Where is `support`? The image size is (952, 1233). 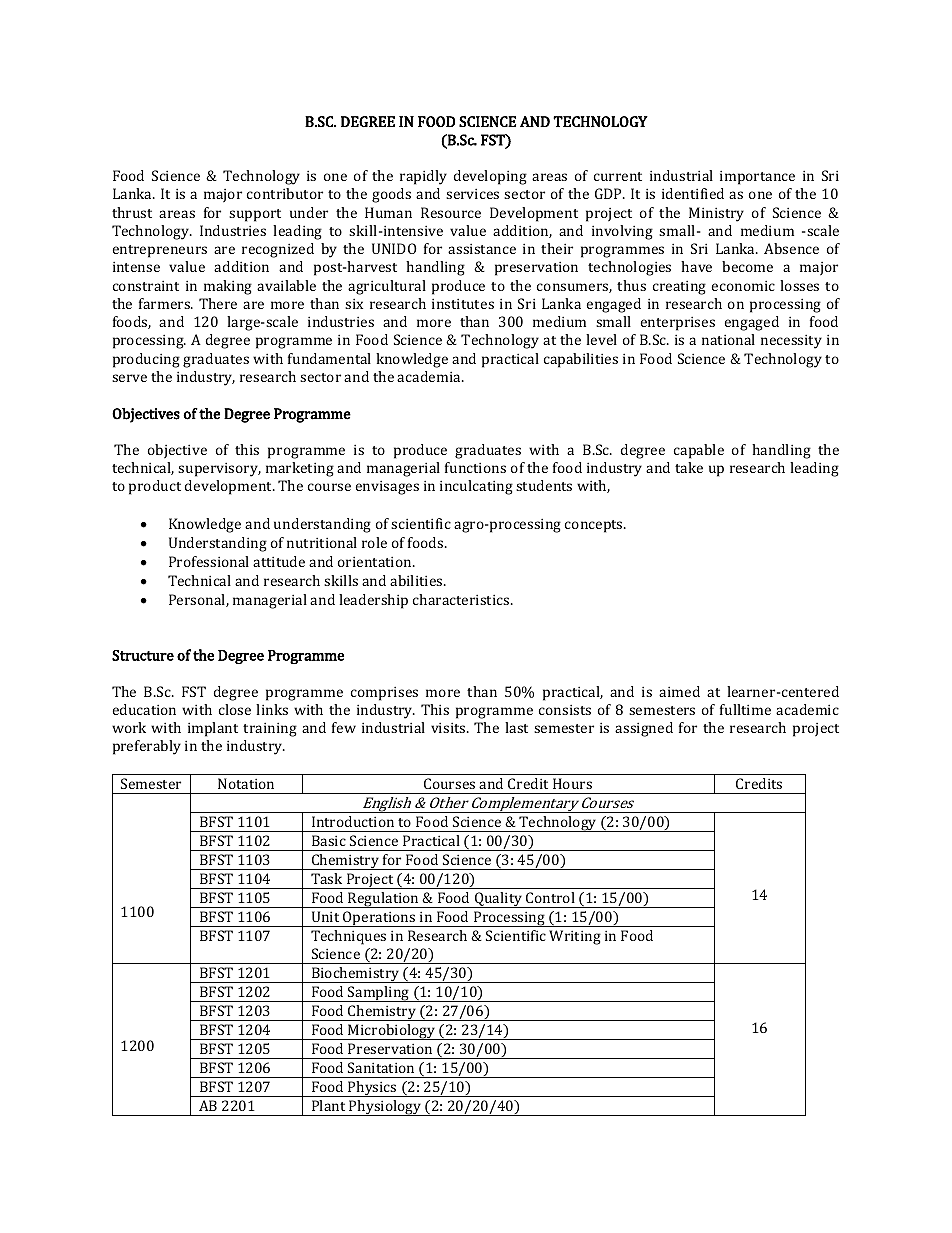 support is located at coordinates (255, 215).
